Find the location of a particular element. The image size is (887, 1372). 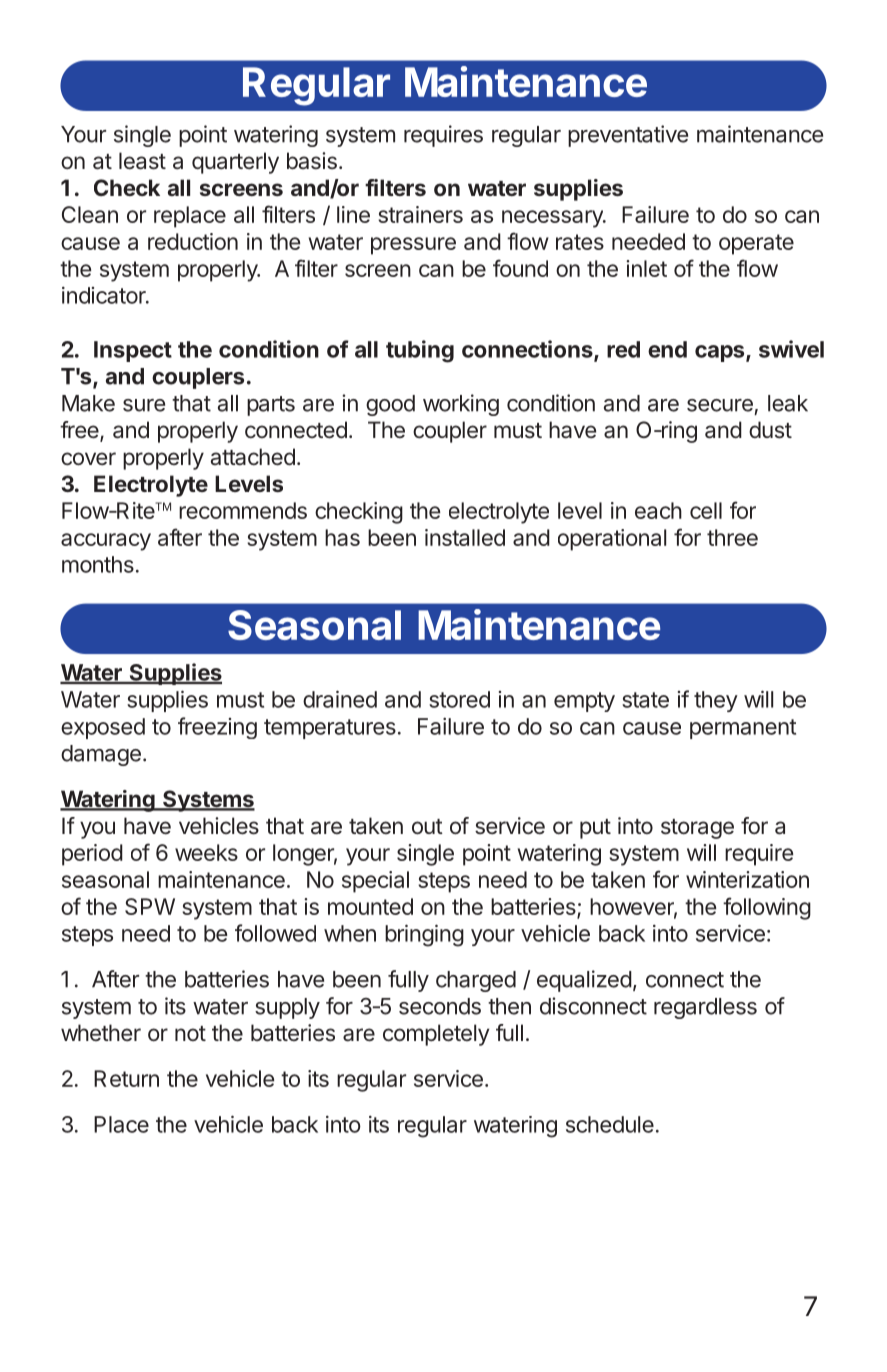

installed is located at coordinates (465, 537).
